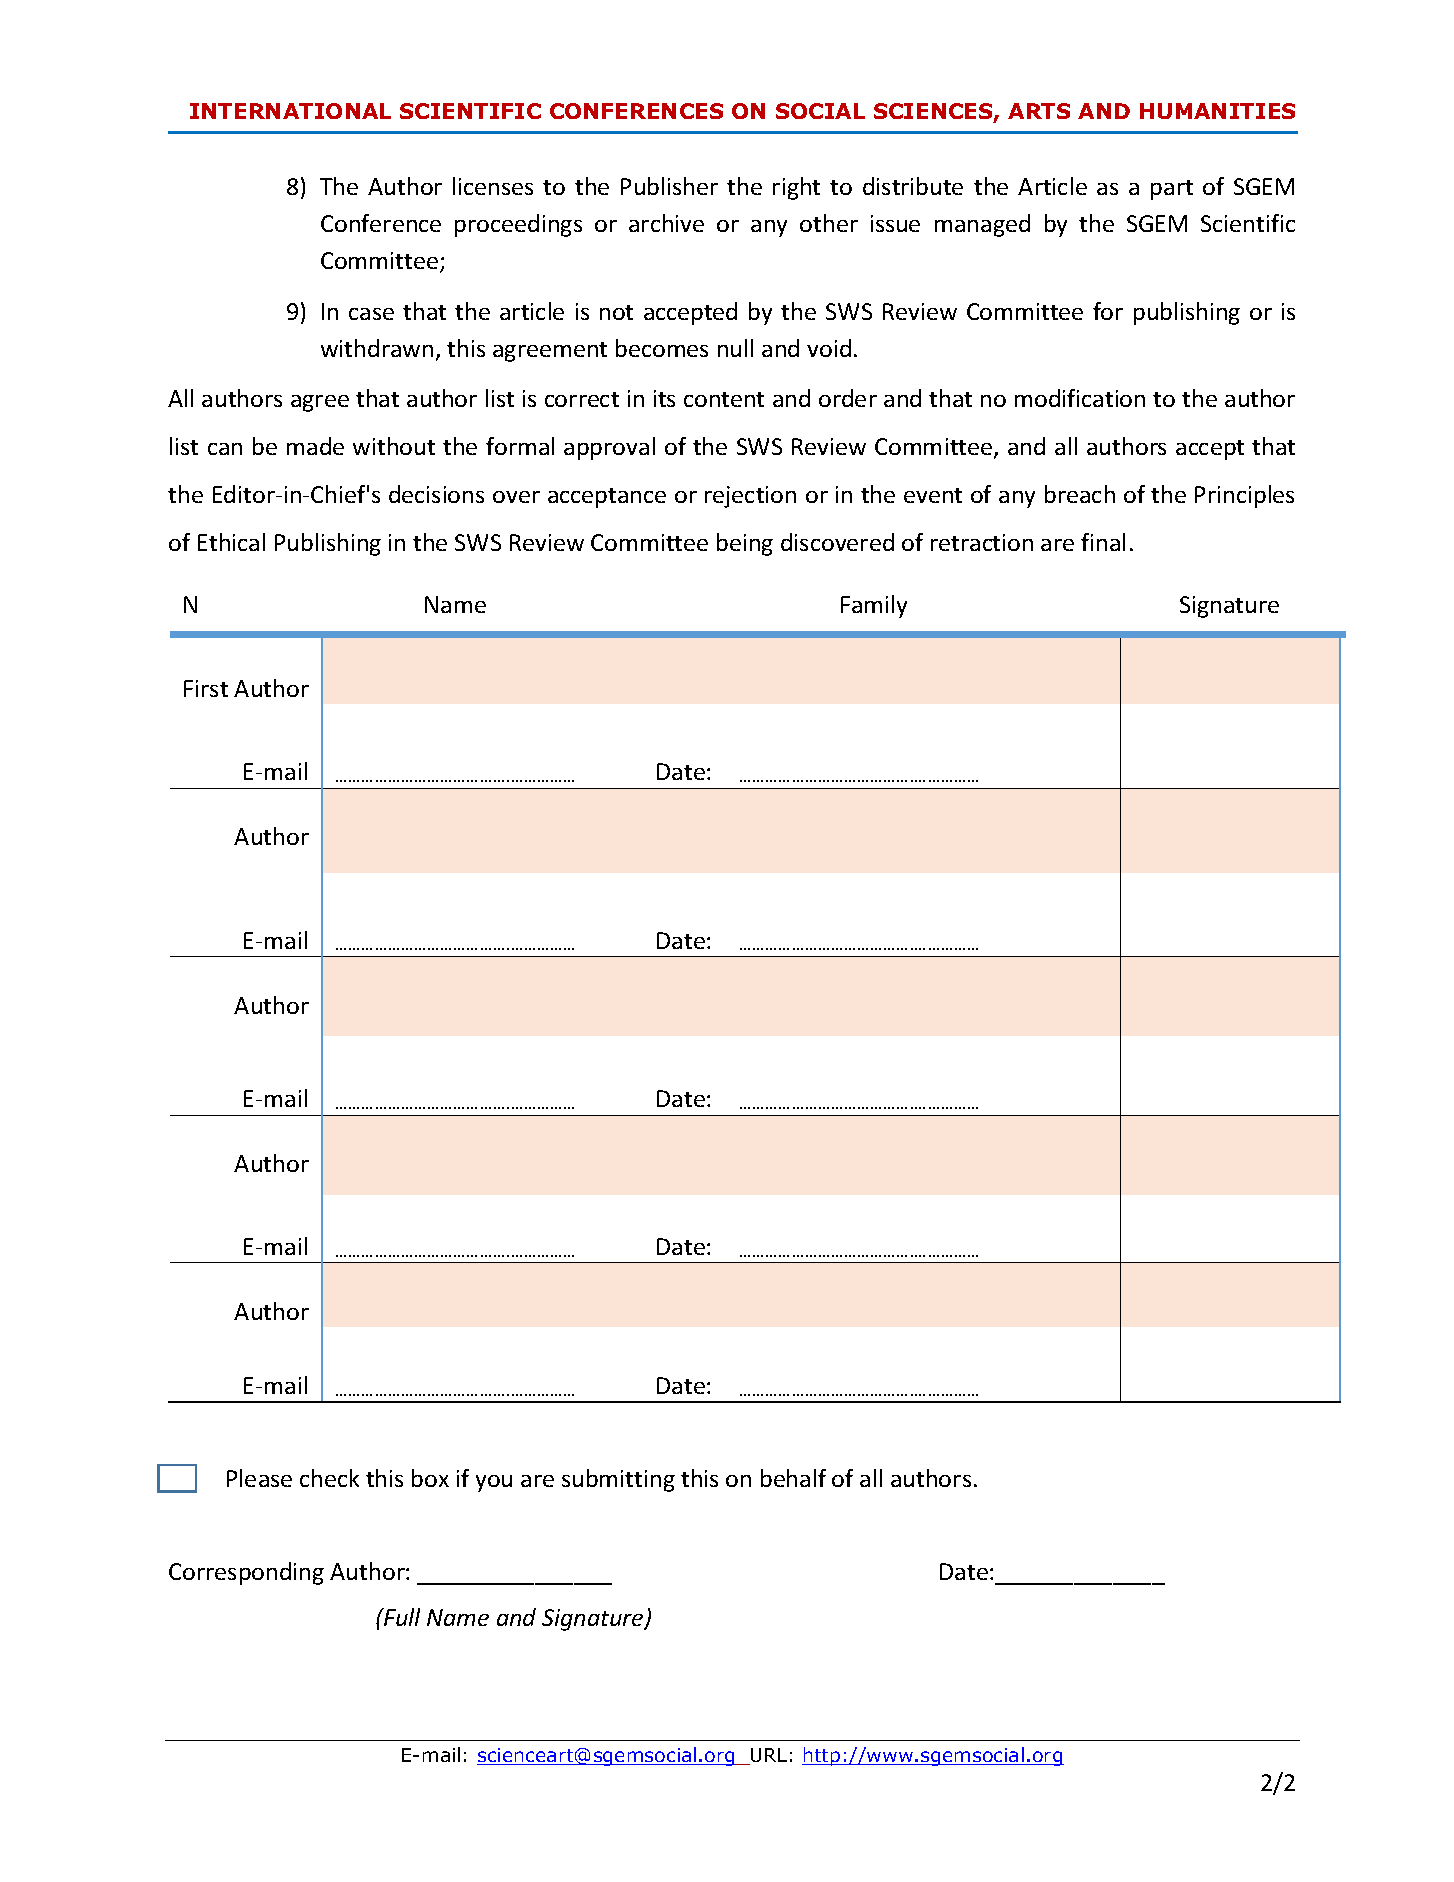 This image has height=1882, width=1454. I want to click on URL, so click(768, 1756).
